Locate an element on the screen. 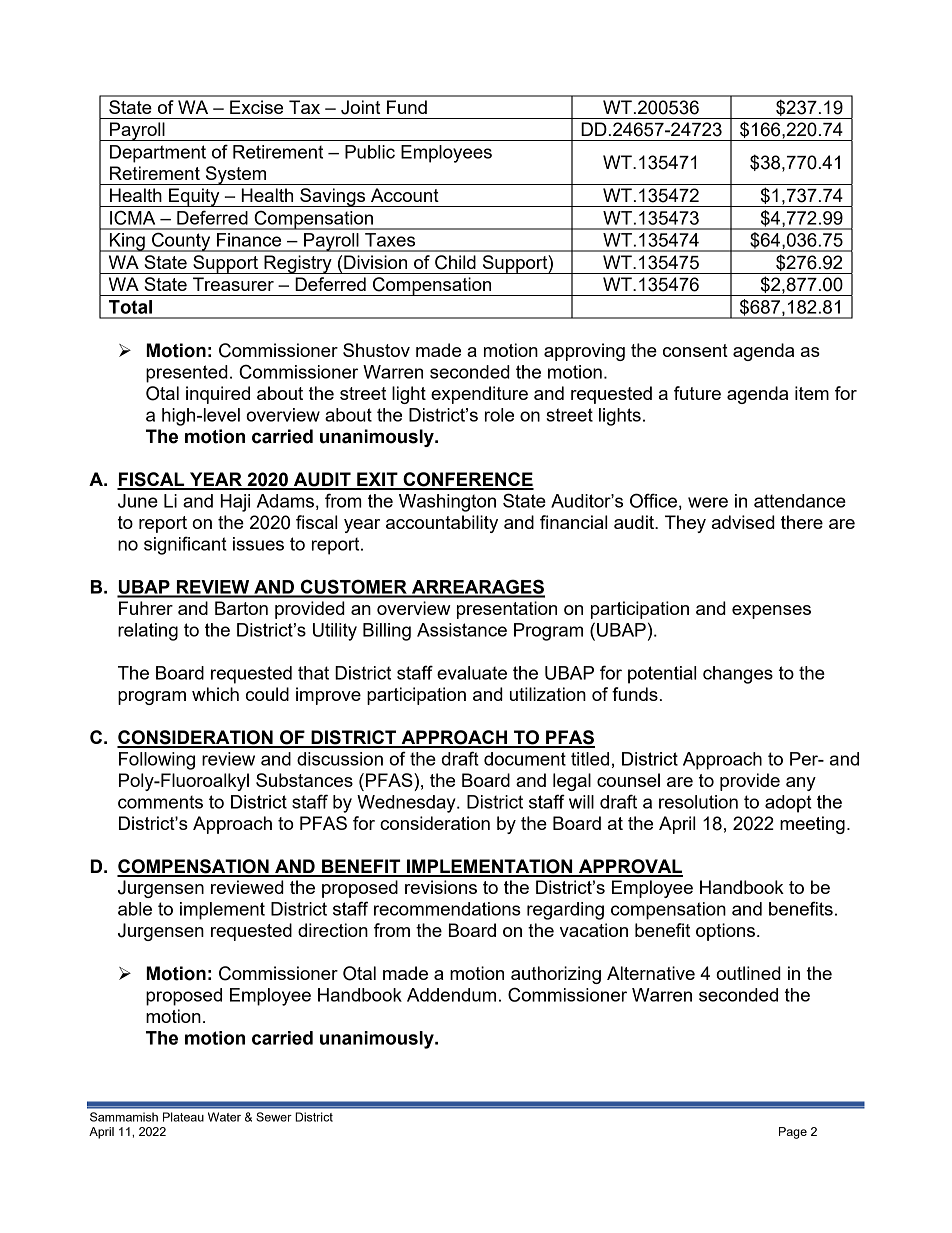 This screenshot has height=1233, width=952. Department is located at coordinates (158, 154).
